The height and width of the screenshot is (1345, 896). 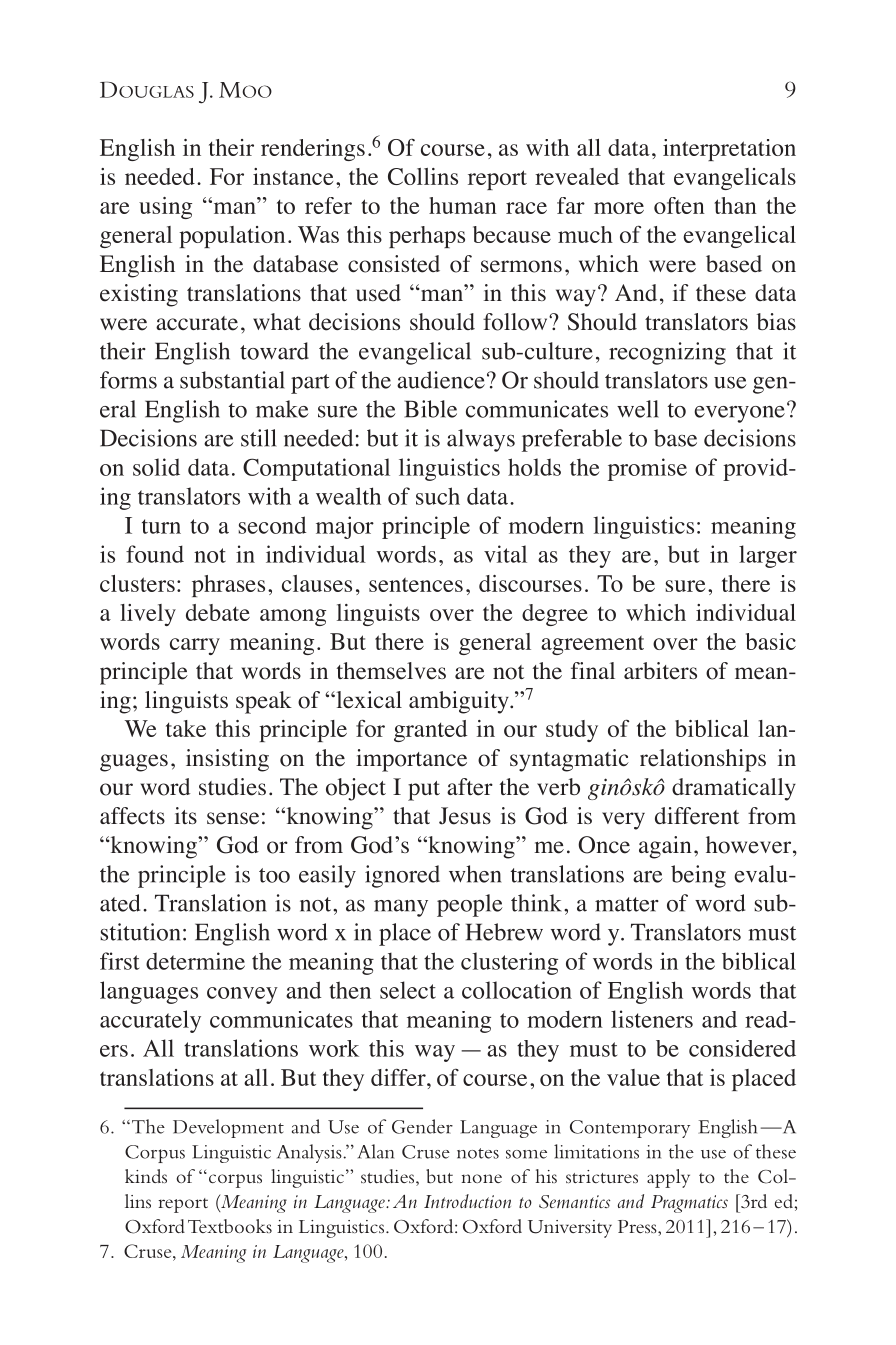 I want to click on such, so click(x=438, y=496).
